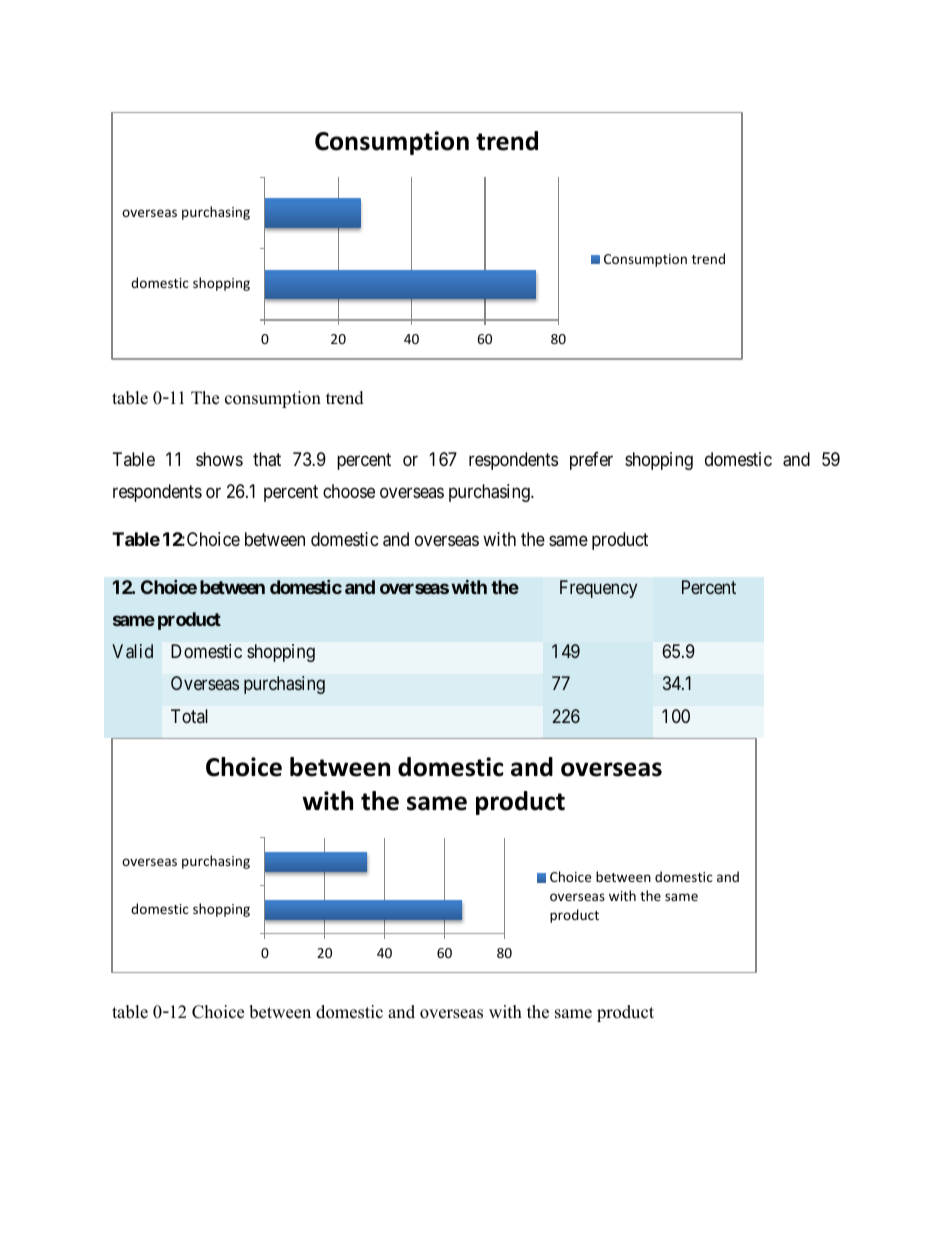 The width and height of the image is (952, 1233). Describe the element at coordinates (349, 491) in the image. I see `choose` at that location.
